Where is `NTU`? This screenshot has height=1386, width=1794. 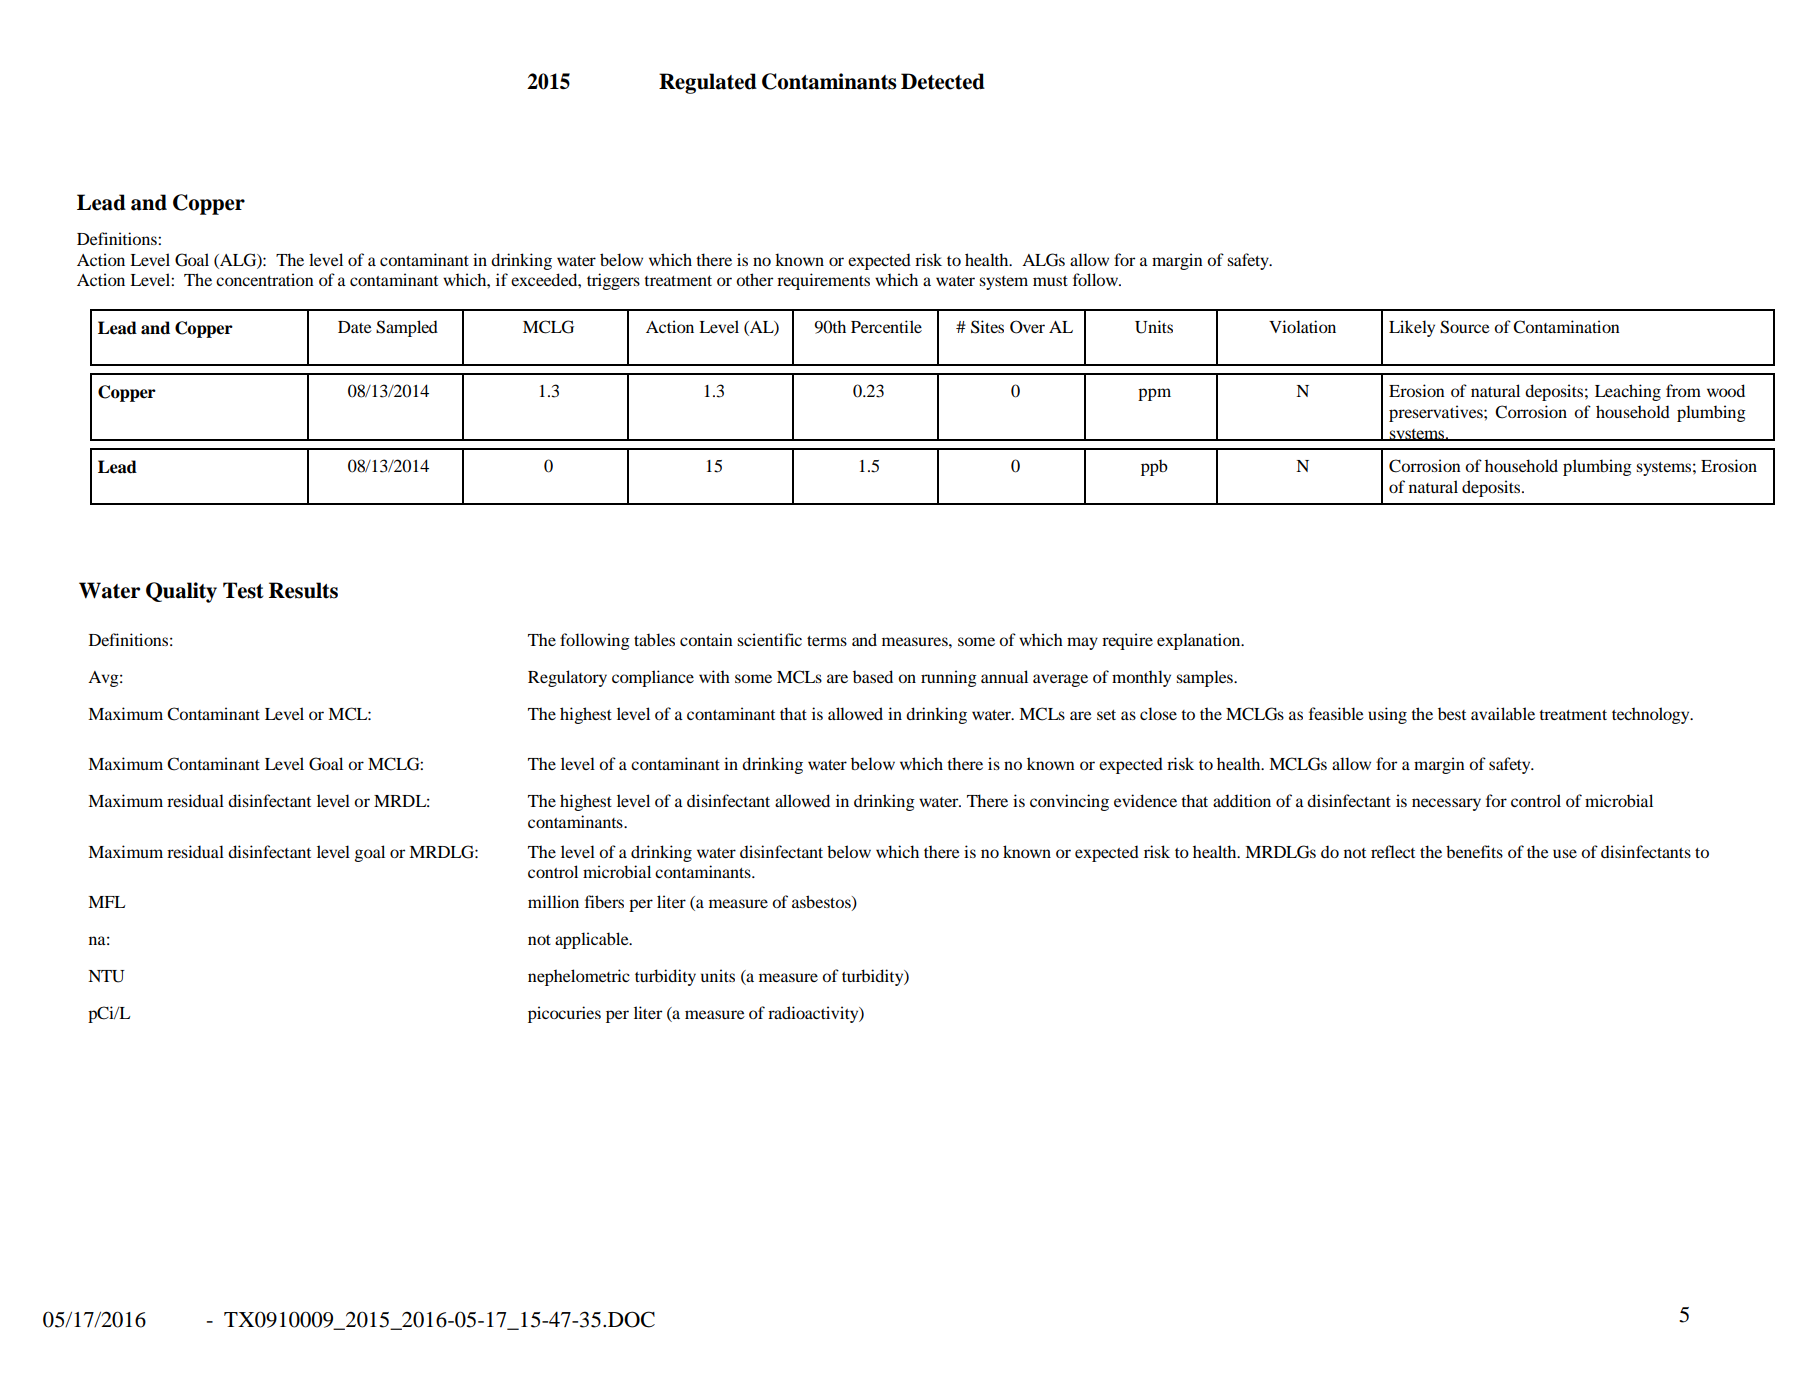
NTU is located at coordinates (106, 976).
